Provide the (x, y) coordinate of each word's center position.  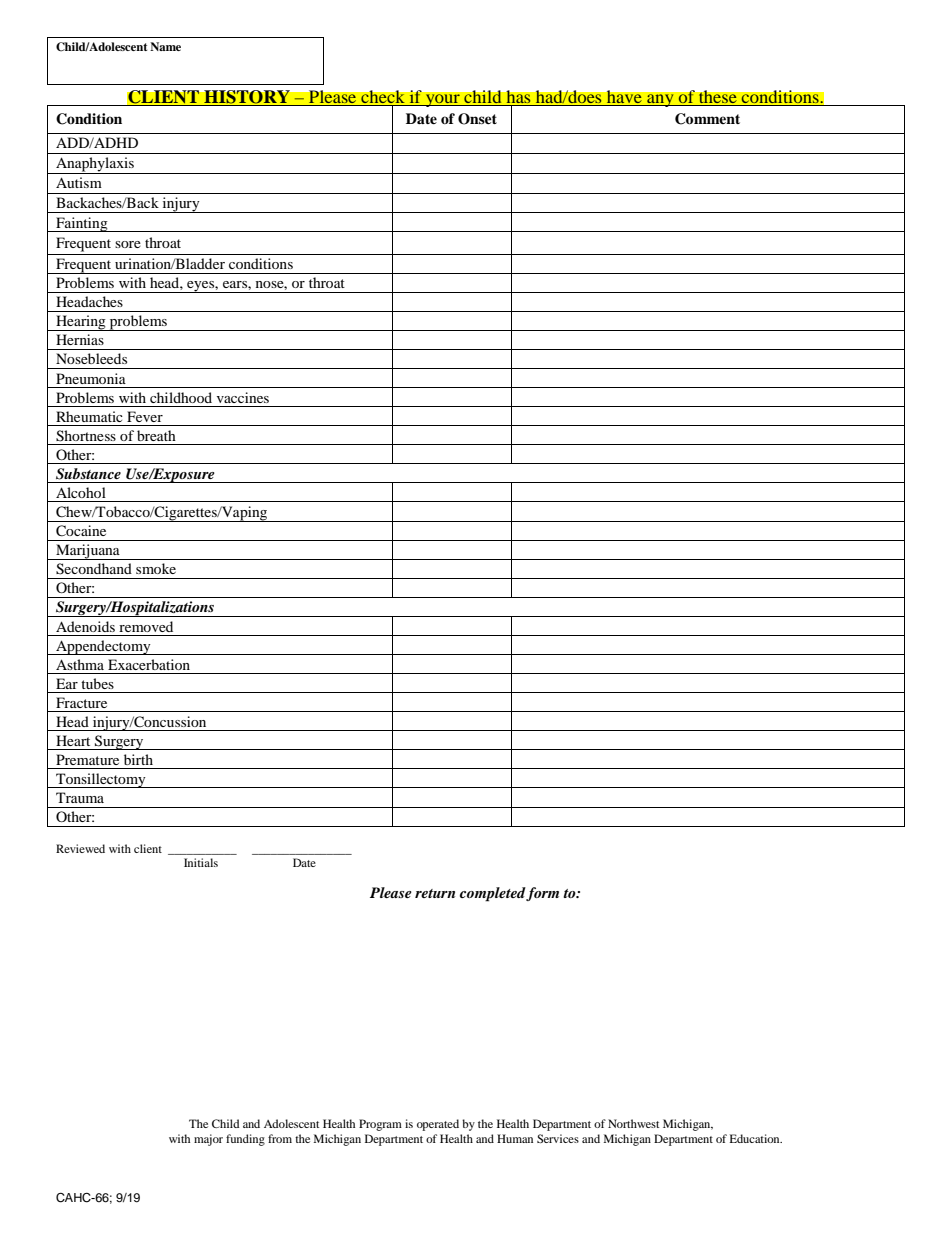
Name (165, 46)
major (208, 1140)
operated (438, 1125)
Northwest (634, 1123)
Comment (707, 119)
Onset (477, 119)
